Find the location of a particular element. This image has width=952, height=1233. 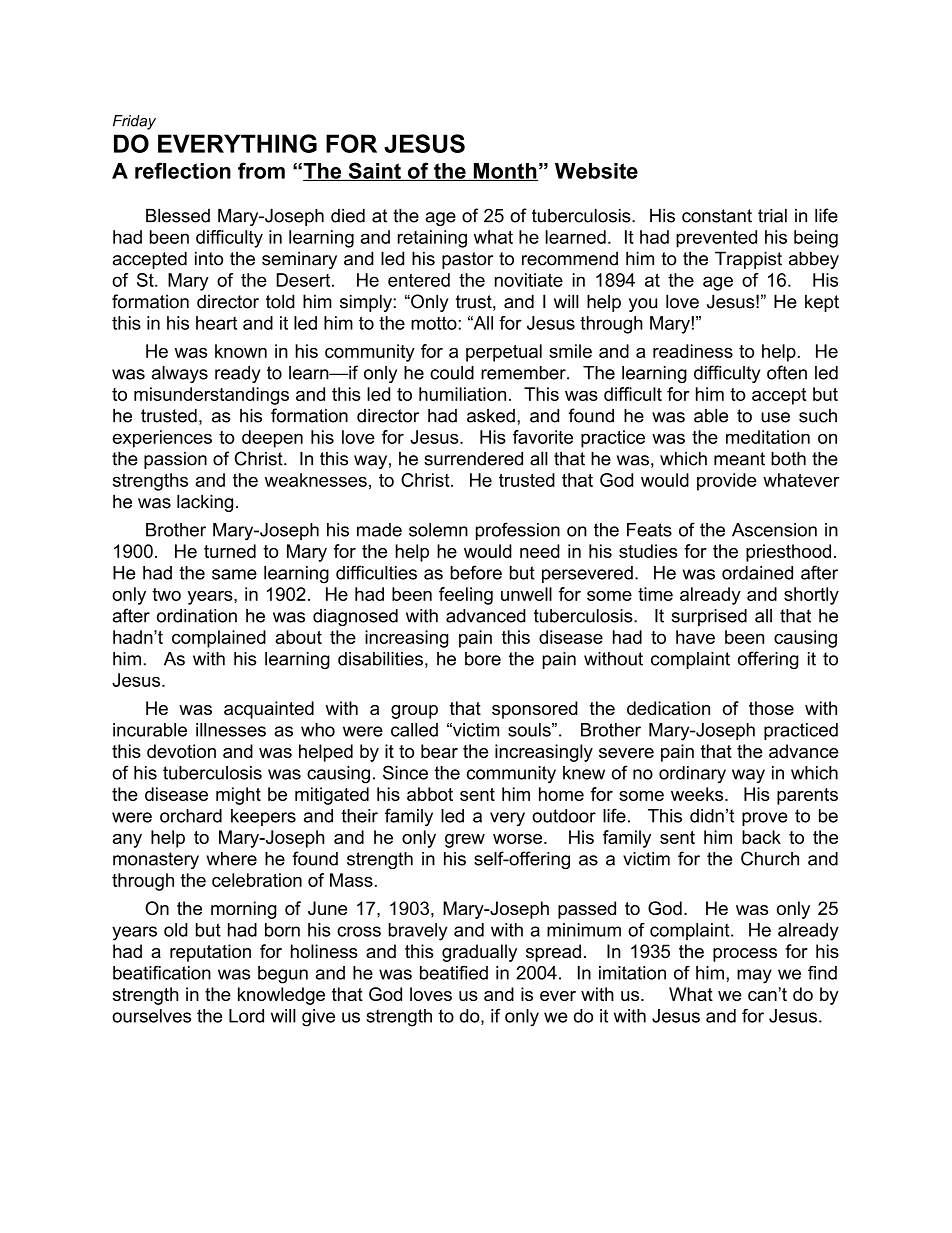

heart is located at coordinates (216, 323).
